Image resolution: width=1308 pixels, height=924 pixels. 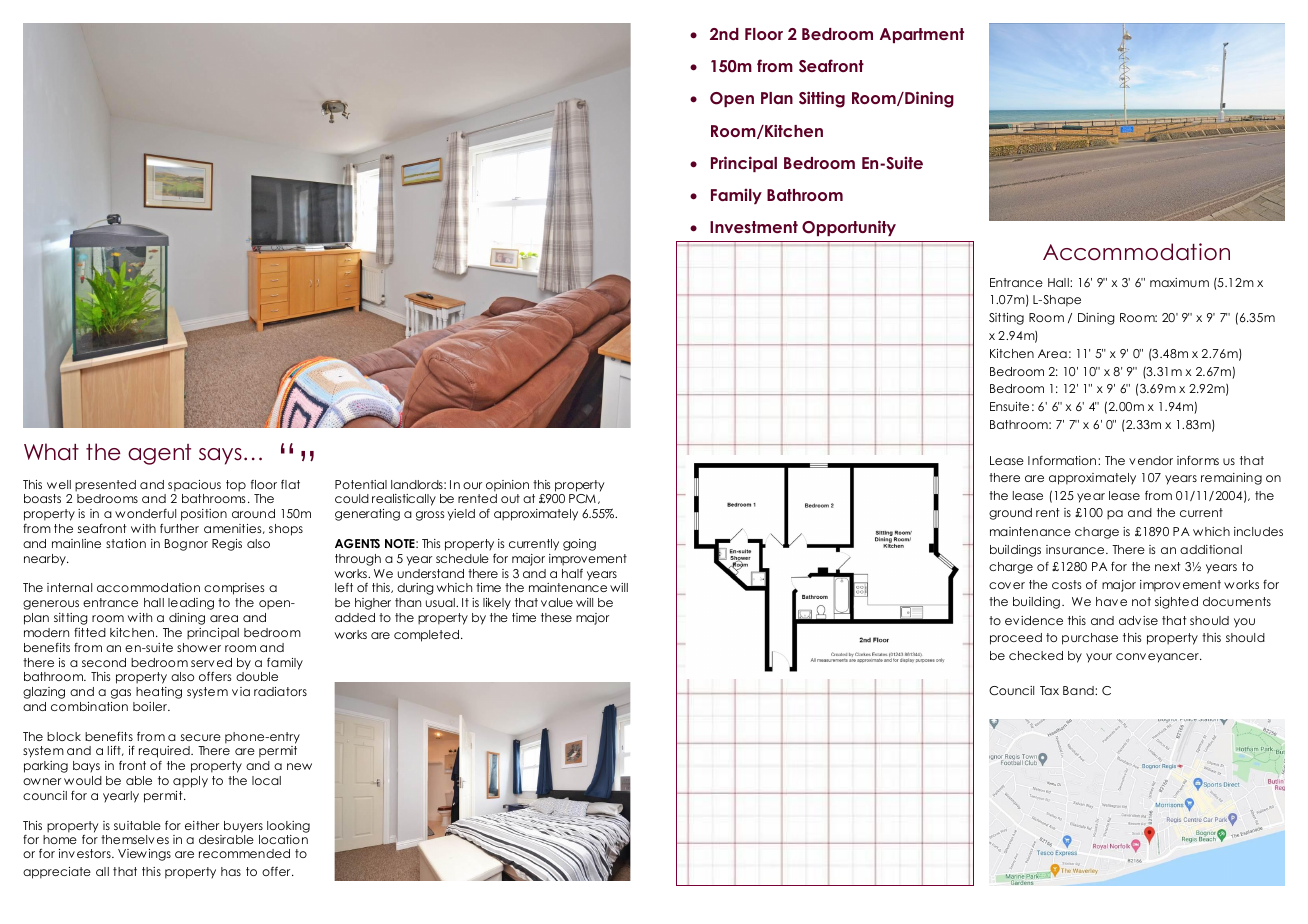 What do you see at coordinates (849, 228) in the page?
I see `Opportunity` at bounding box center [849, 228].
